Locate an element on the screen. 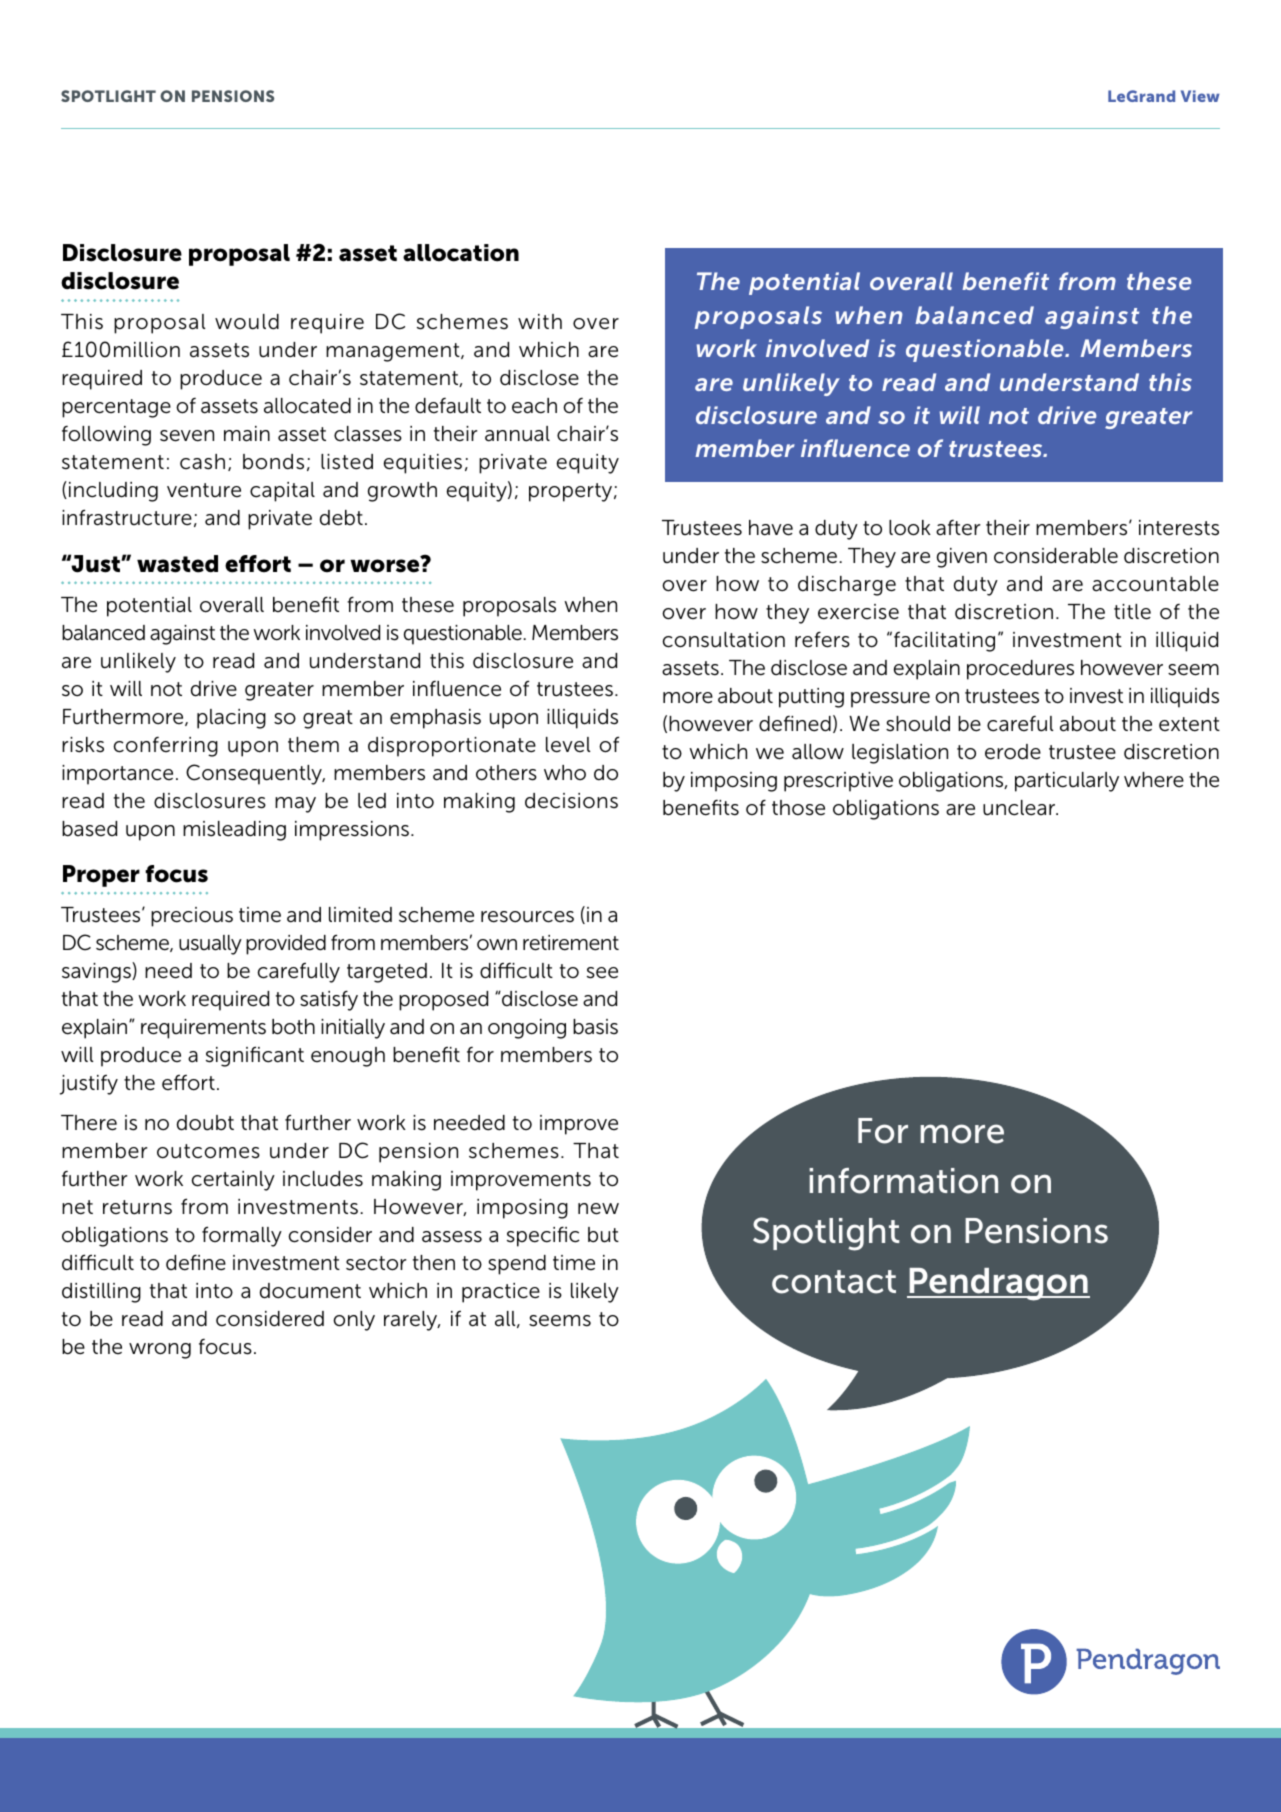 Image resolution: width=1281 pixels, height=1812 pixels. precious is located at coordinates (192, 917).
